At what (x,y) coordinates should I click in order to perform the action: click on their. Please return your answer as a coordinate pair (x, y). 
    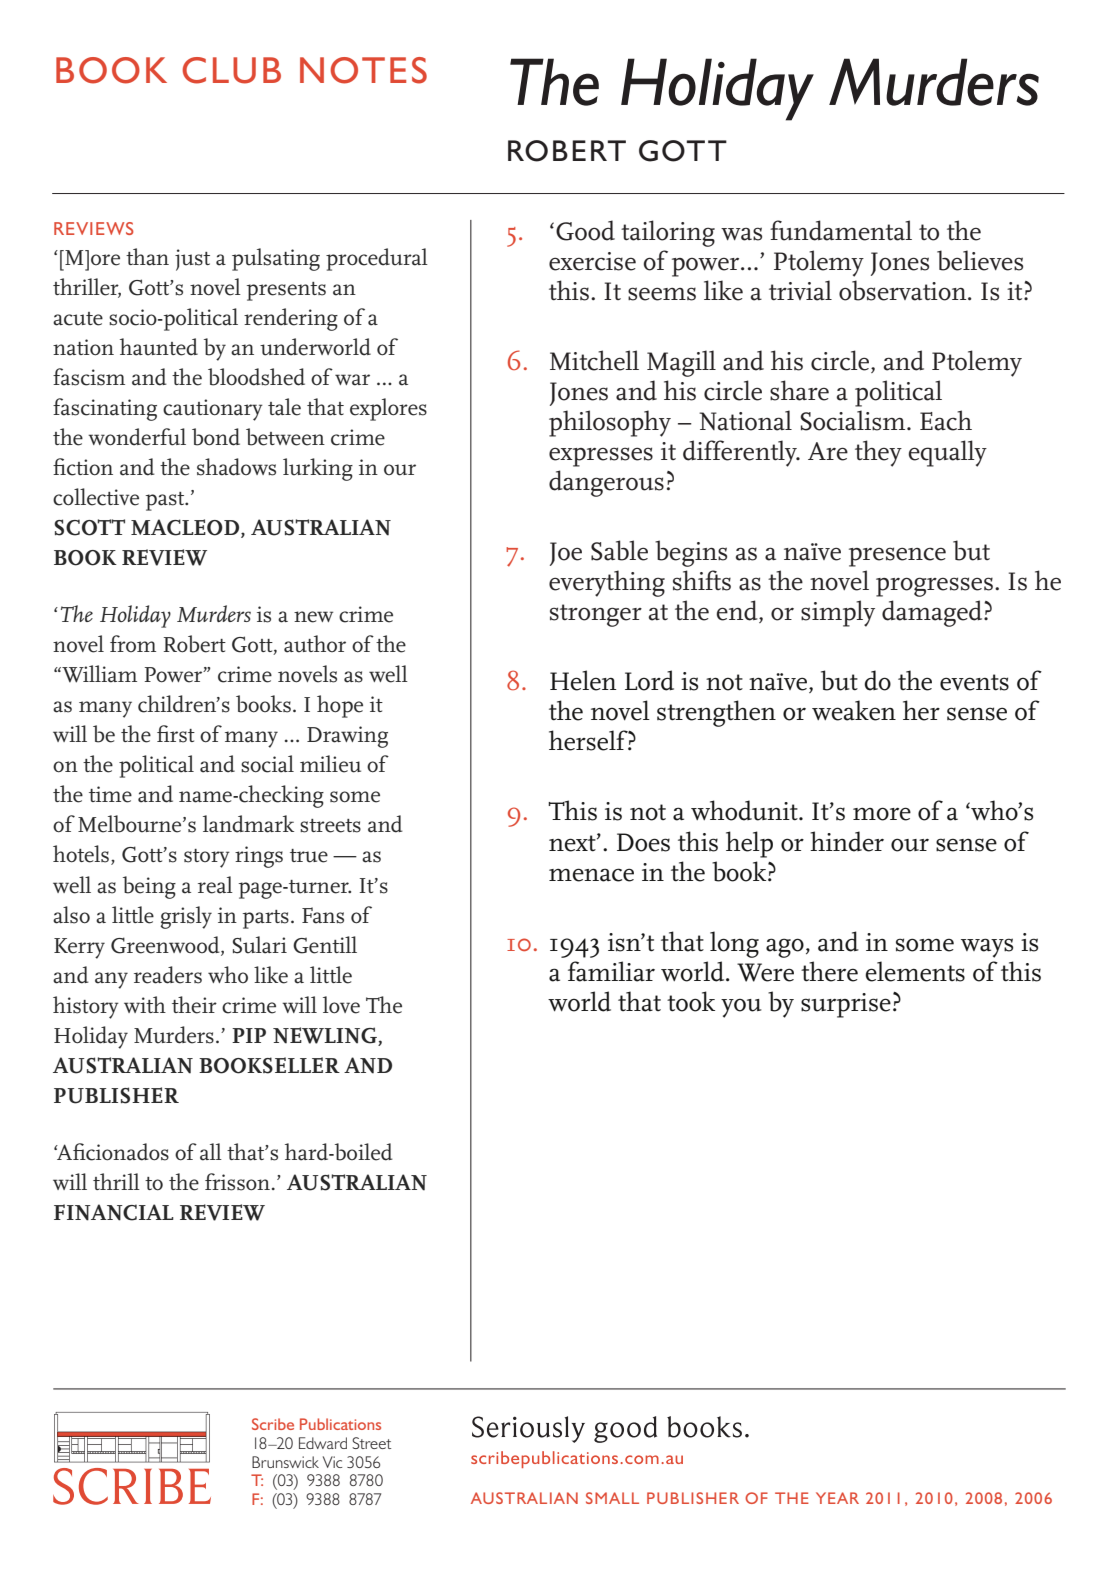
    Looking at the image, I should click on (194, 1005).
